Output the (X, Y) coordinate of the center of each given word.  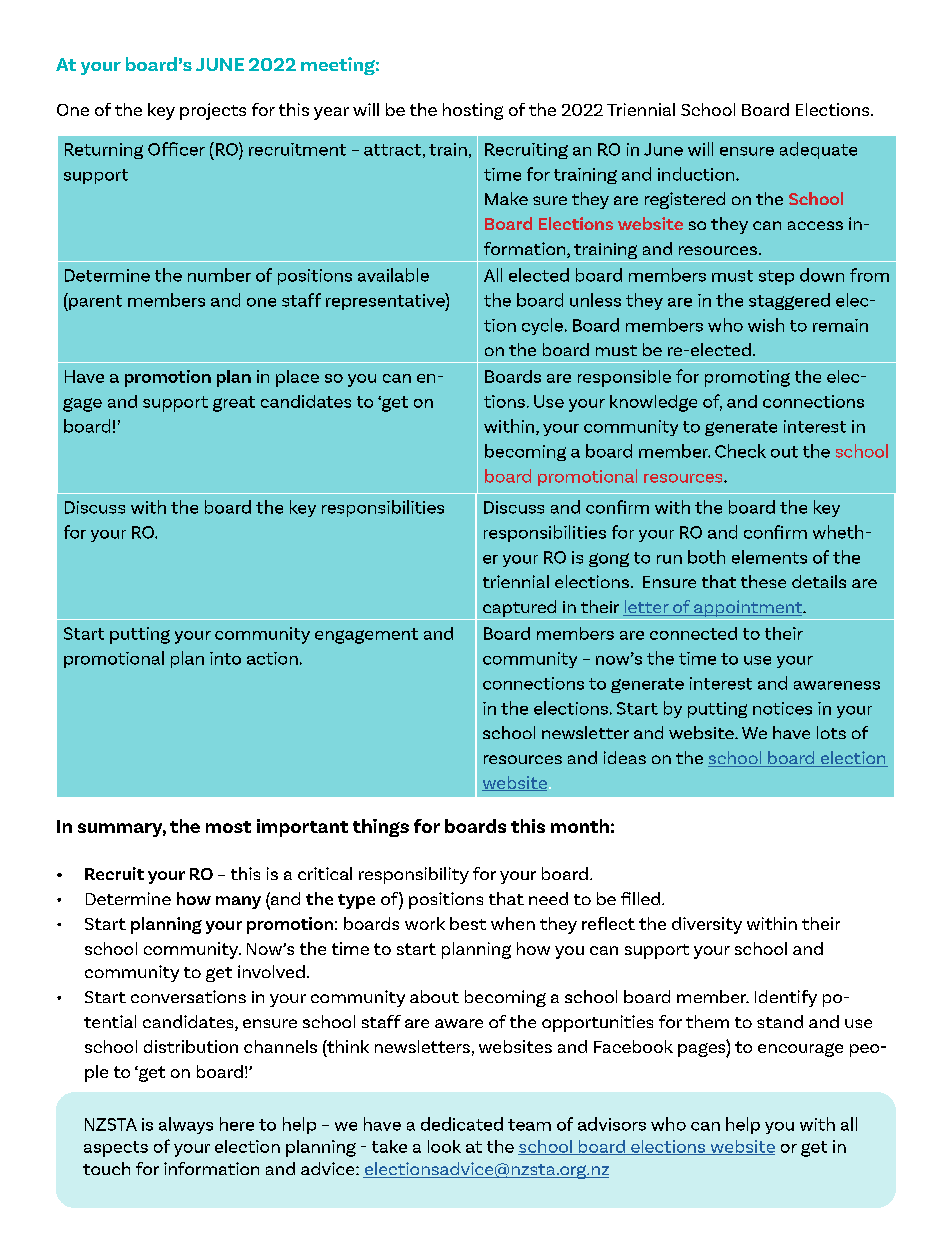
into (225, 658)
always (186, 1125)
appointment (748, 608)
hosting (473, 111)
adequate (818, 150)
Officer (176, 149)
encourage (800, 1050)
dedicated (462, 1124)
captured (519, 608)
